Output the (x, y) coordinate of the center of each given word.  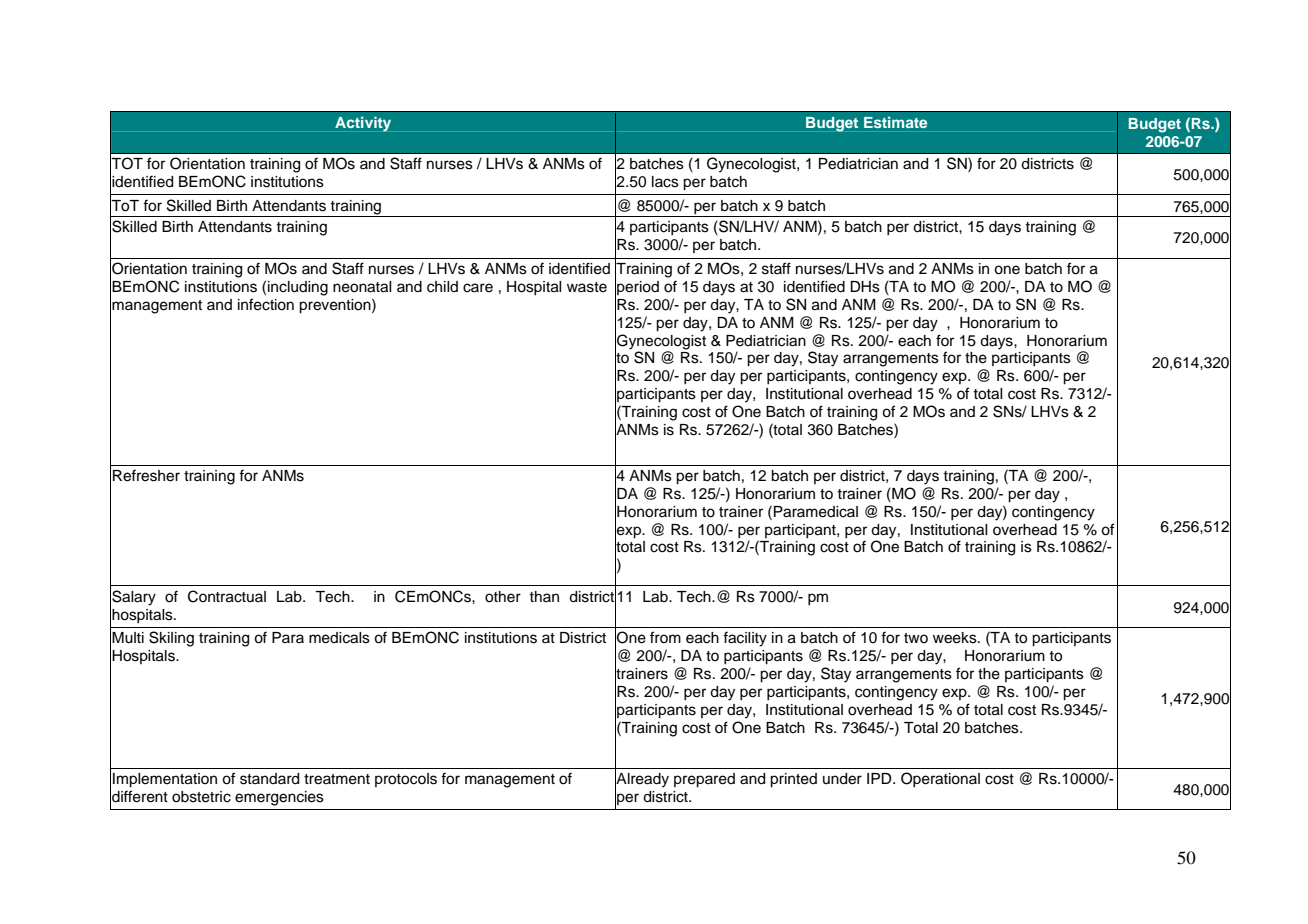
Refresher (146, 475)
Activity (363, 124)
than (544, 596)
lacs (665, 182)
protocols (406, 780)
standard (269, 779)
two (916, 638)
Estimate (895, 122)
